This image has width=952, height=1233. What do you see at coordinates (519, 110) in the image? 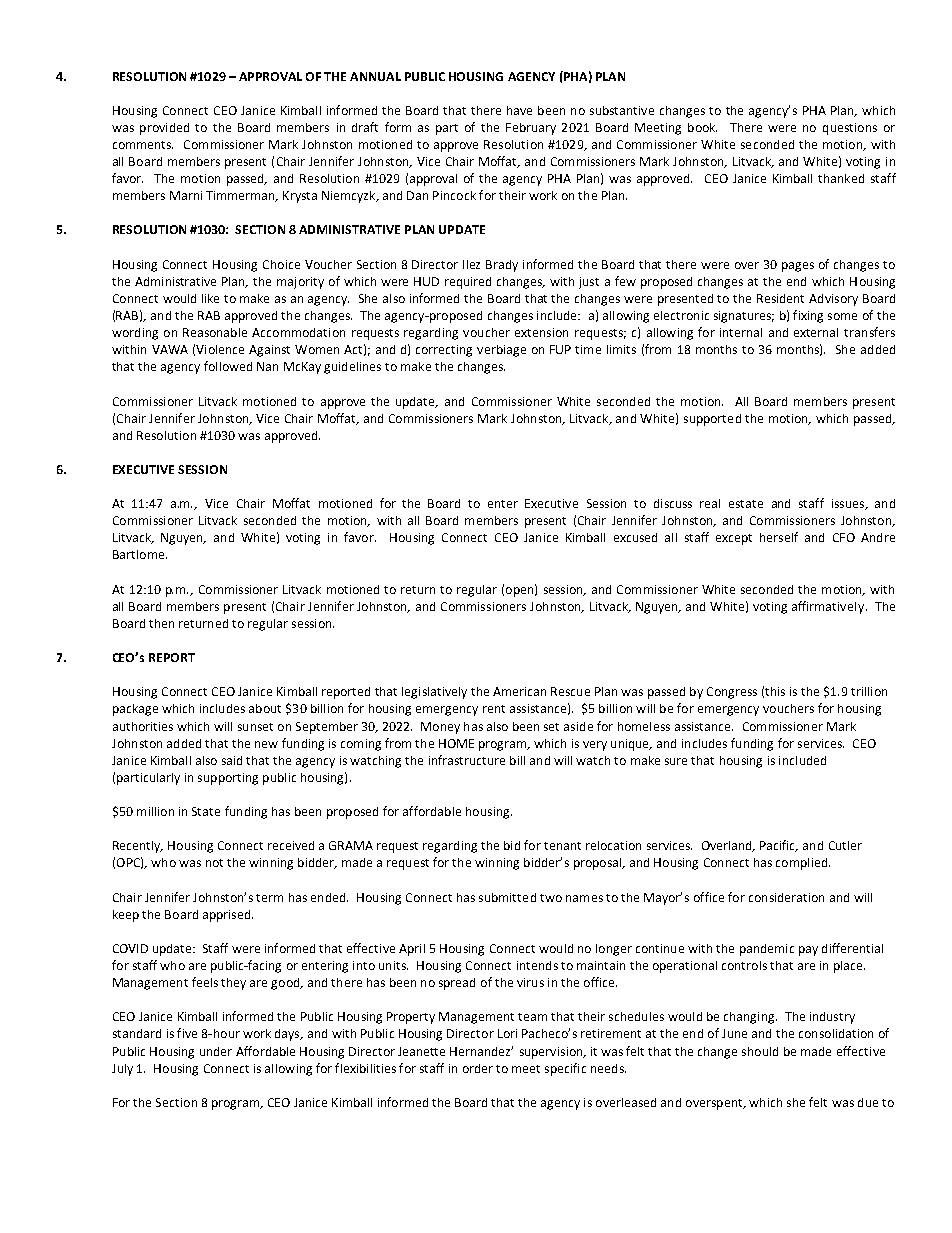
I see `have` at bounding box center [519, 110].
